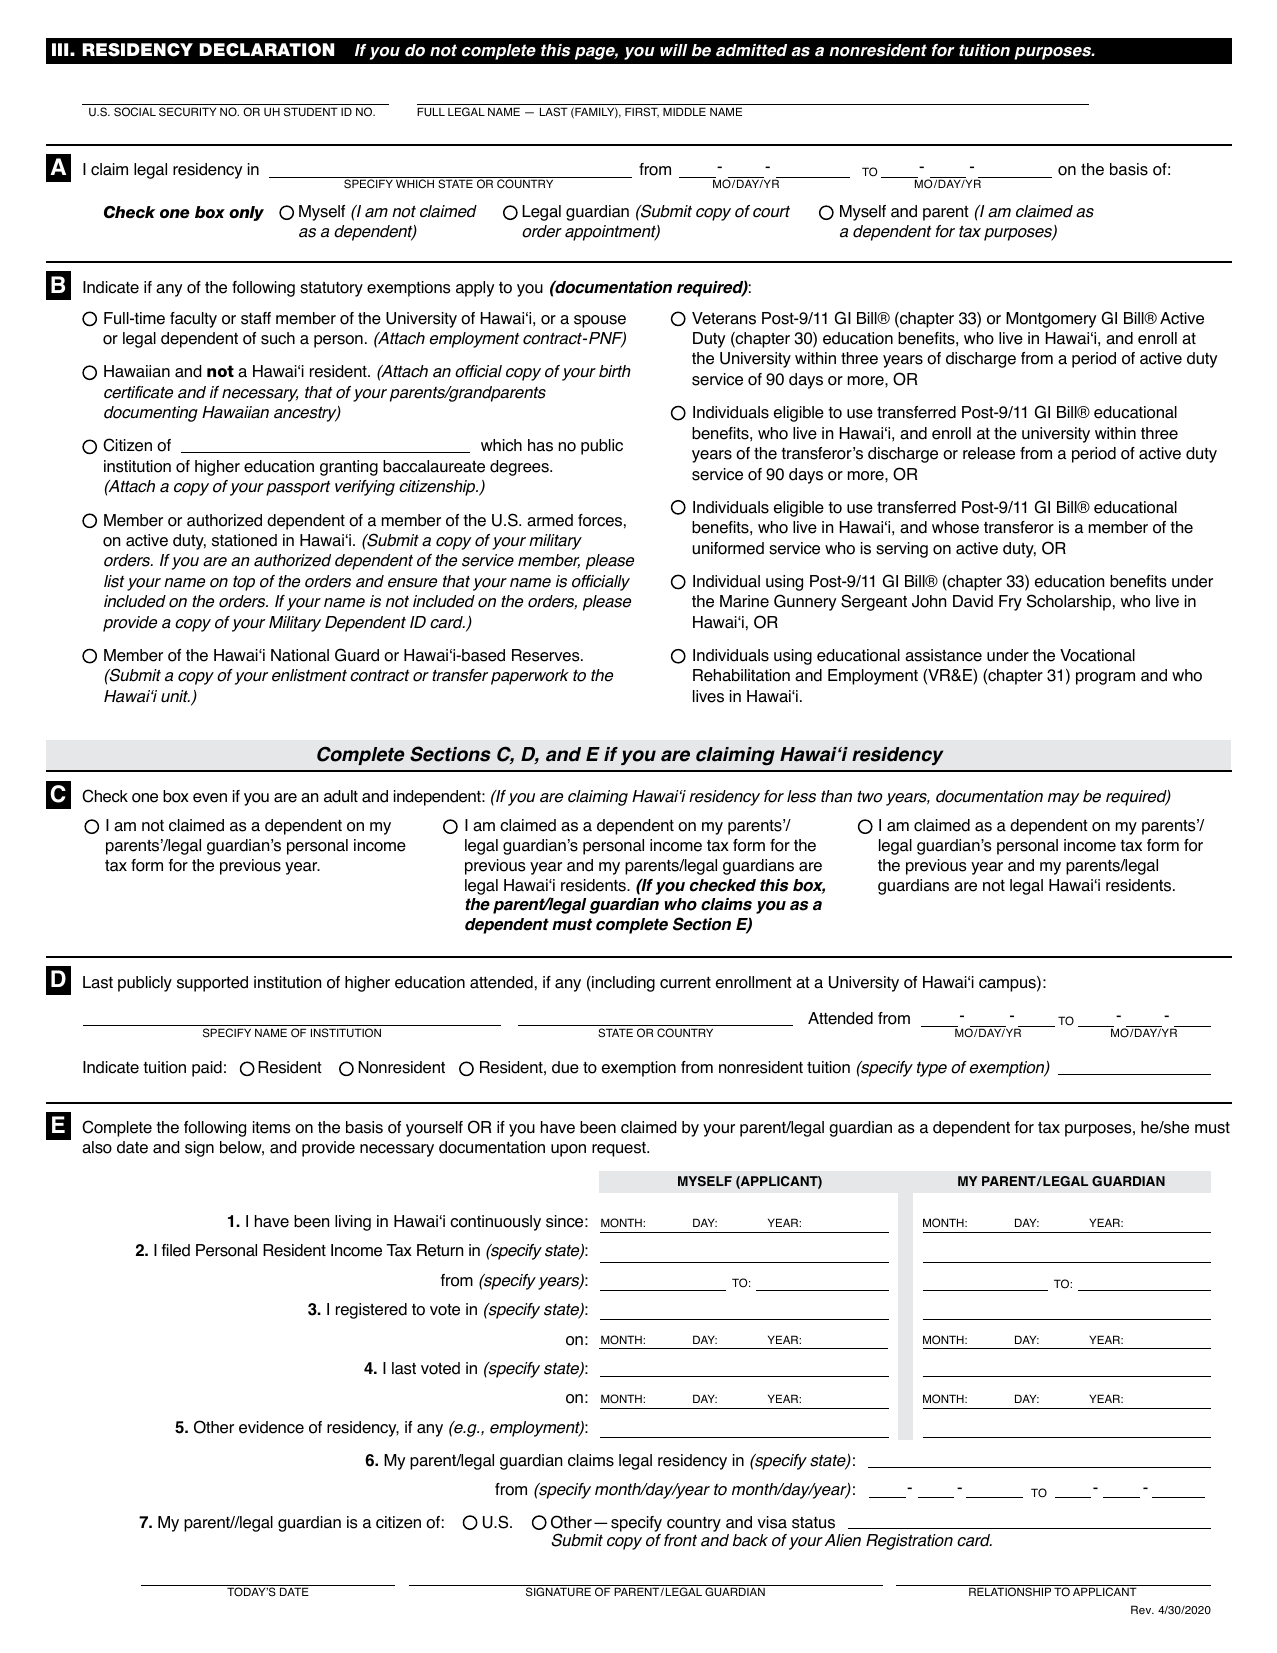 This screenshot has height=1653, width=1277. I want to click on admitted, so click(751, 50).
